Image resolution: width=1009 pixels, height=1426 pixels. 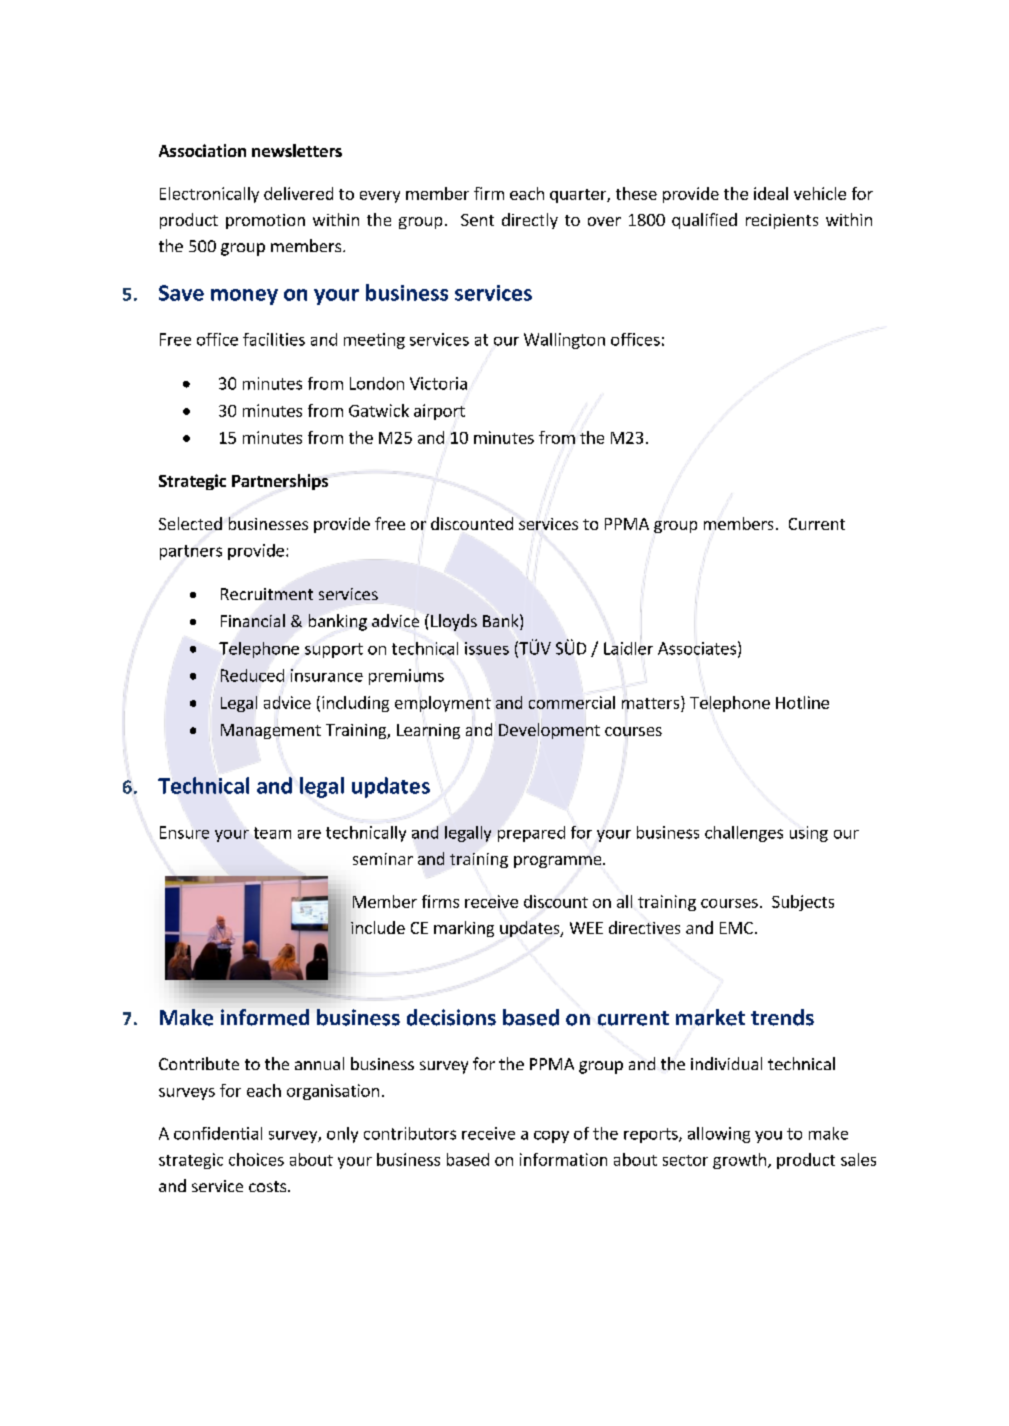 I want to click on directly, so click(x=530, y=221).
